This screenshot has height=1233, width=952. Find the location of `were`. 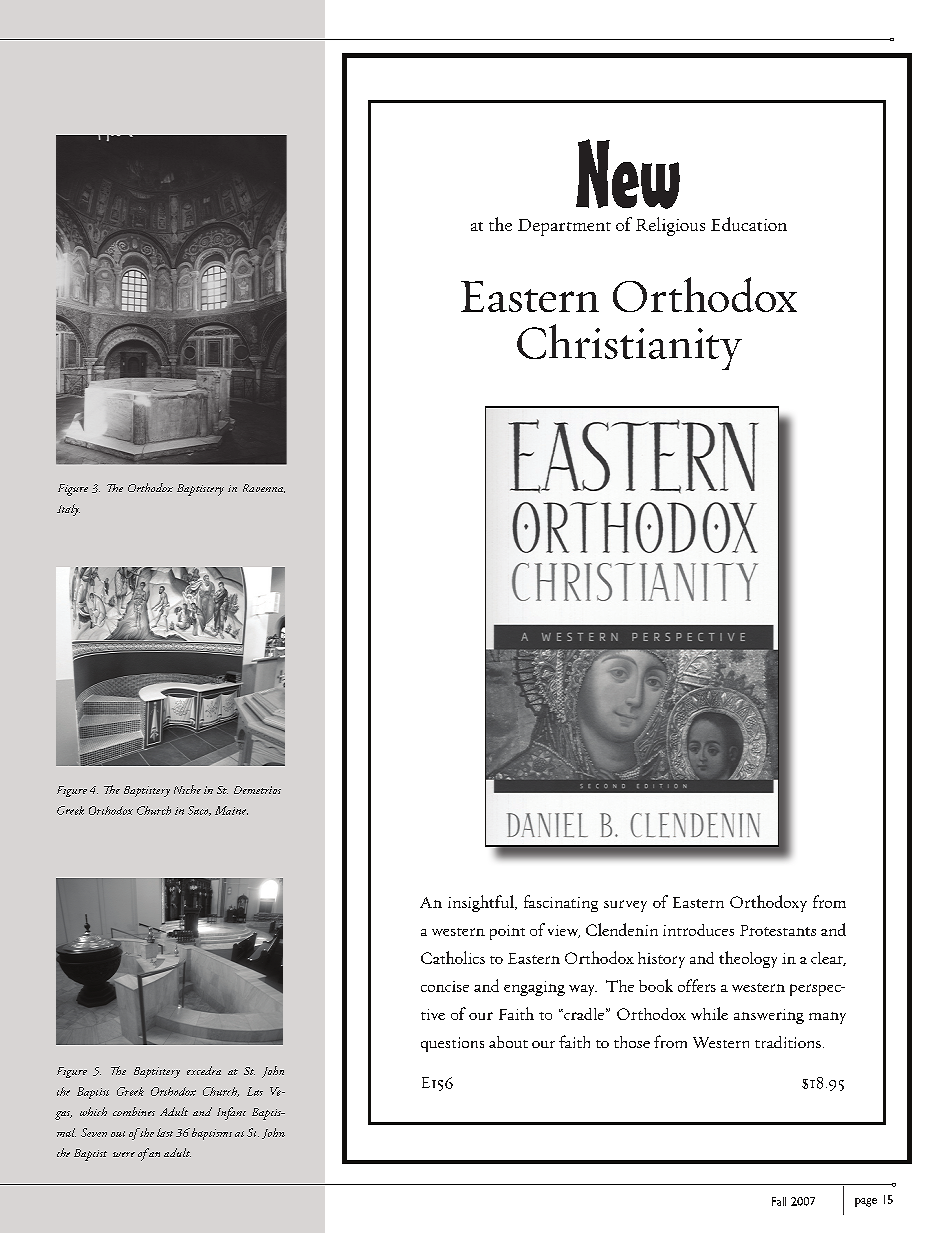

were is located at coordinates (124, 1154).
